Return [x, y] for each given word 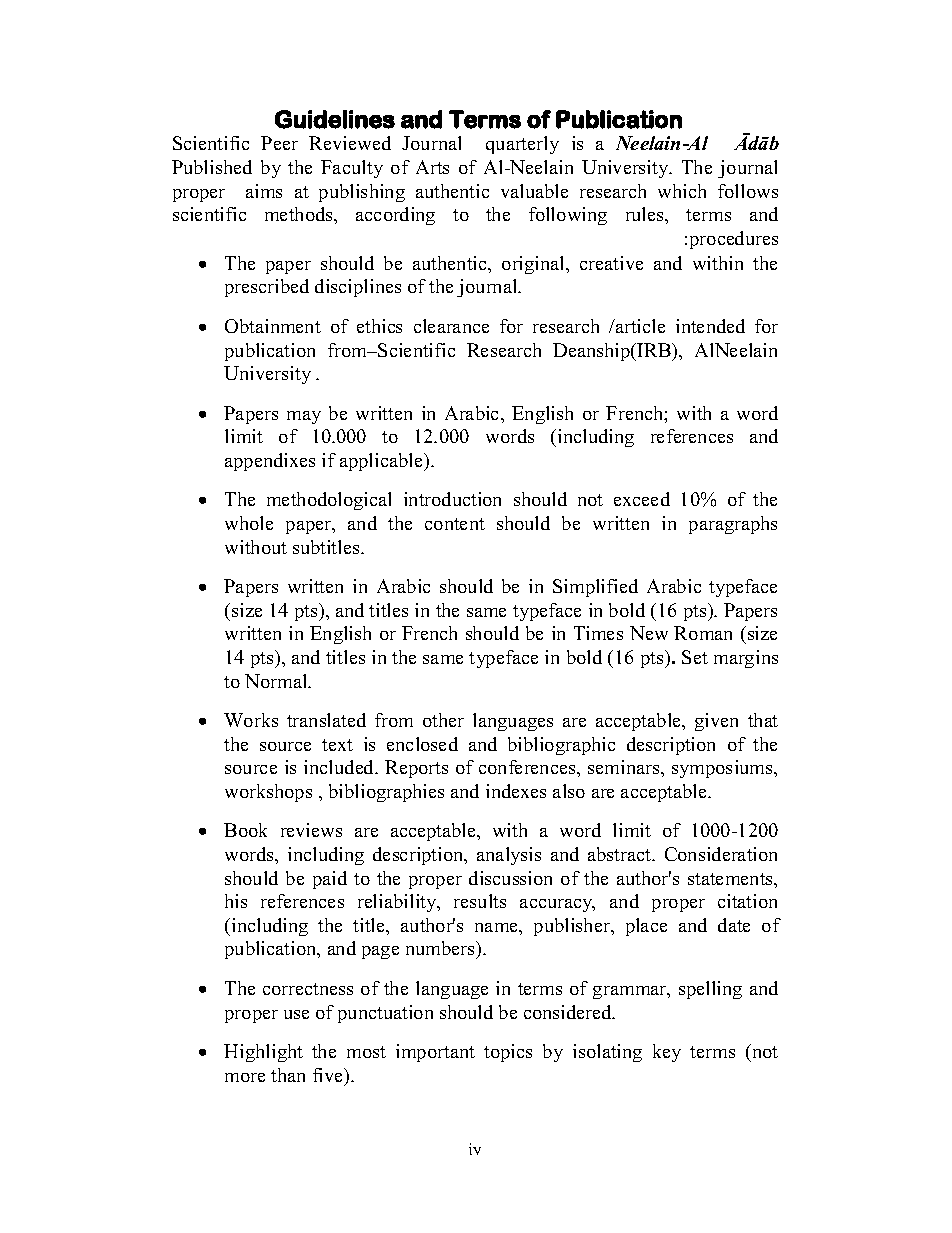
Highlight [263, 1053]
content [455, 524]
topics [508, 1053]
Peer [279, 143]
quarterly [522, 145]
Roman [703, 633]
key [667, 1053]
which [682, 191]
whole [249, 523]
